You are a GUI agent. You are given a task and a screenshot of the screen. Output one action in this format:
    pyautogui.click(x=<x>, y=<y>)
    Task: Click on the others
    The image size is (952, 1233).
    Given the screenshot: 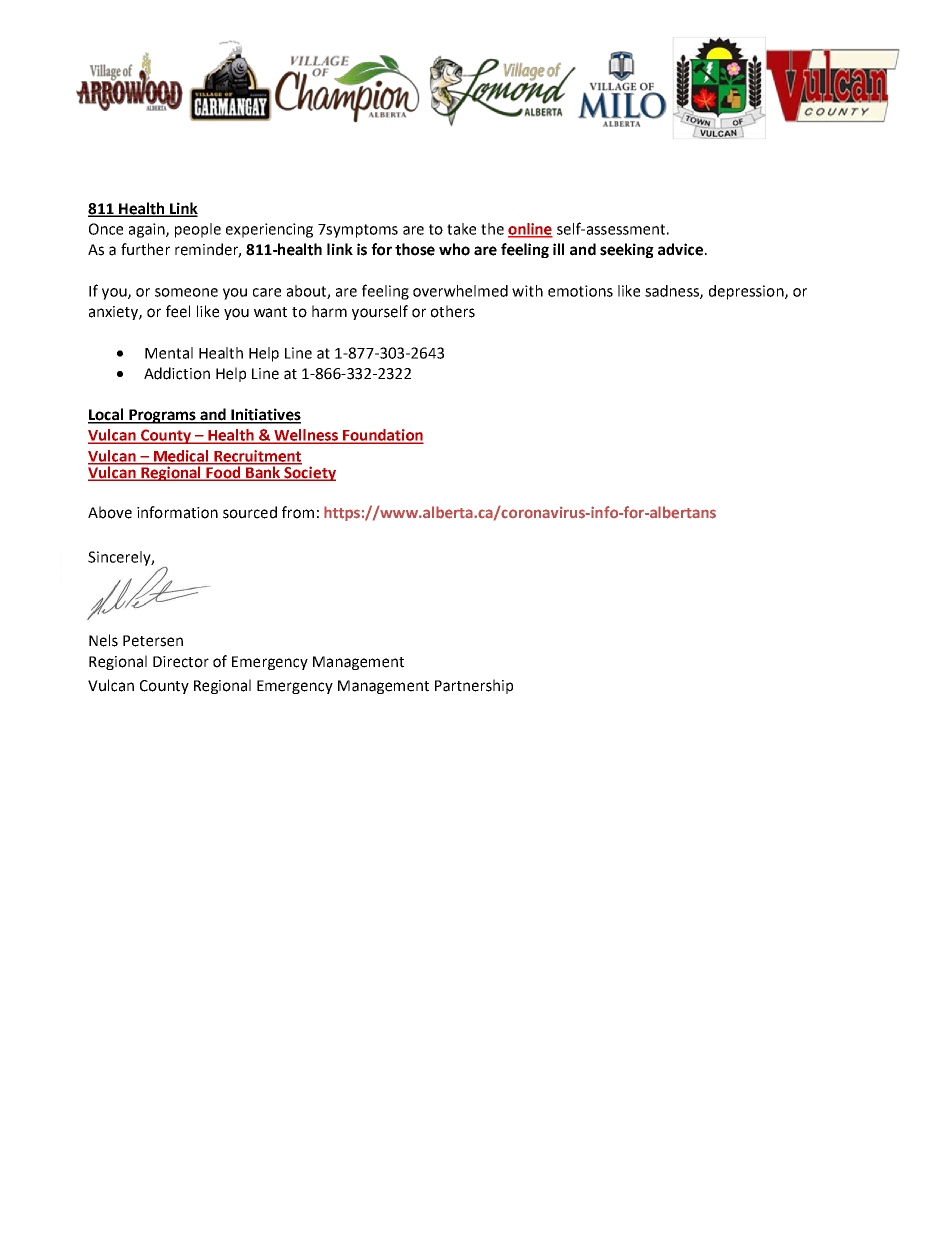 What is the action you would take?
    pyautogui.click(x=453, y=311)
